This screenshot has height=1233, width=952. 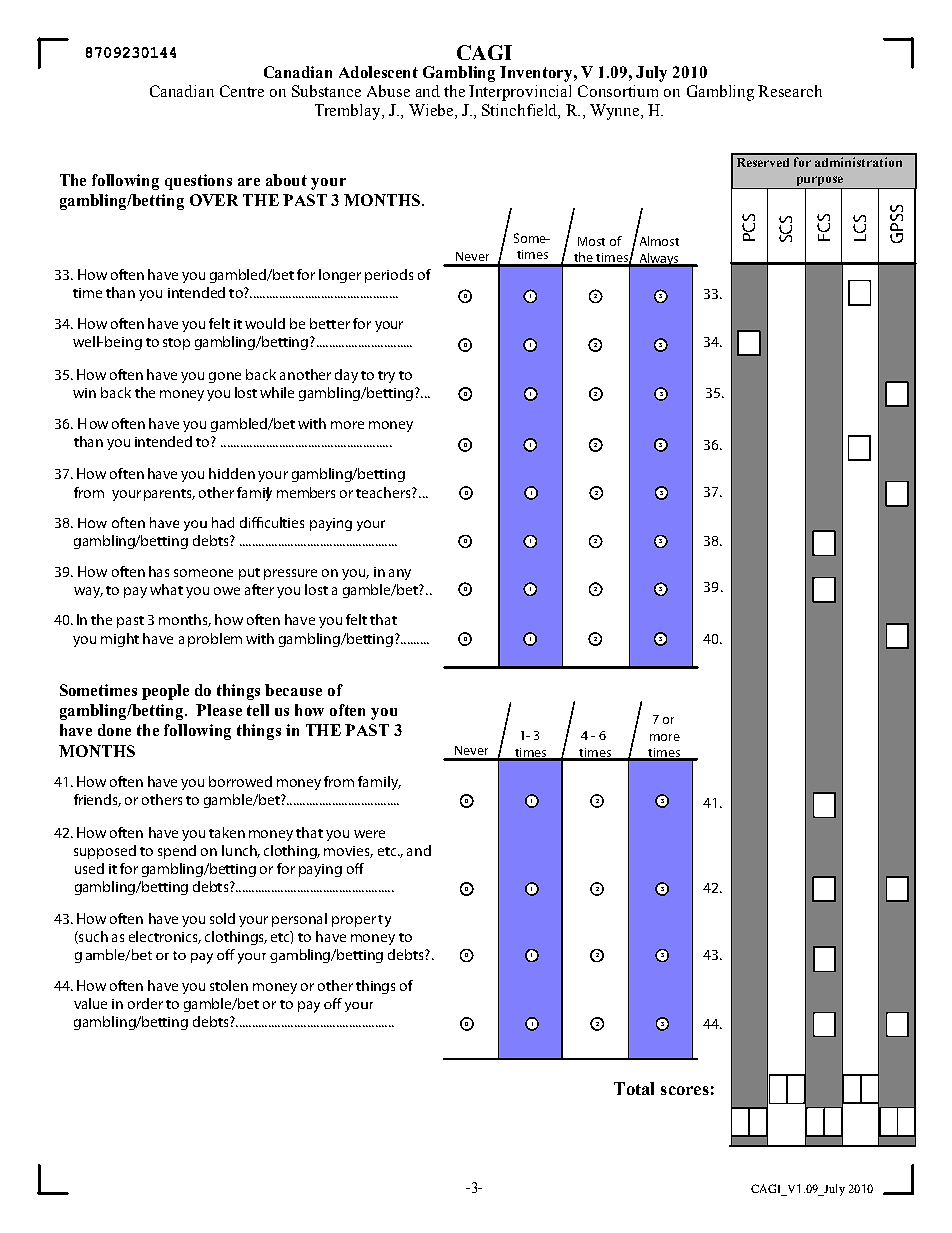 What do you see at coordinates (166, 589) in the screenshot?
I see `what` at bounding box center [166, 589].
